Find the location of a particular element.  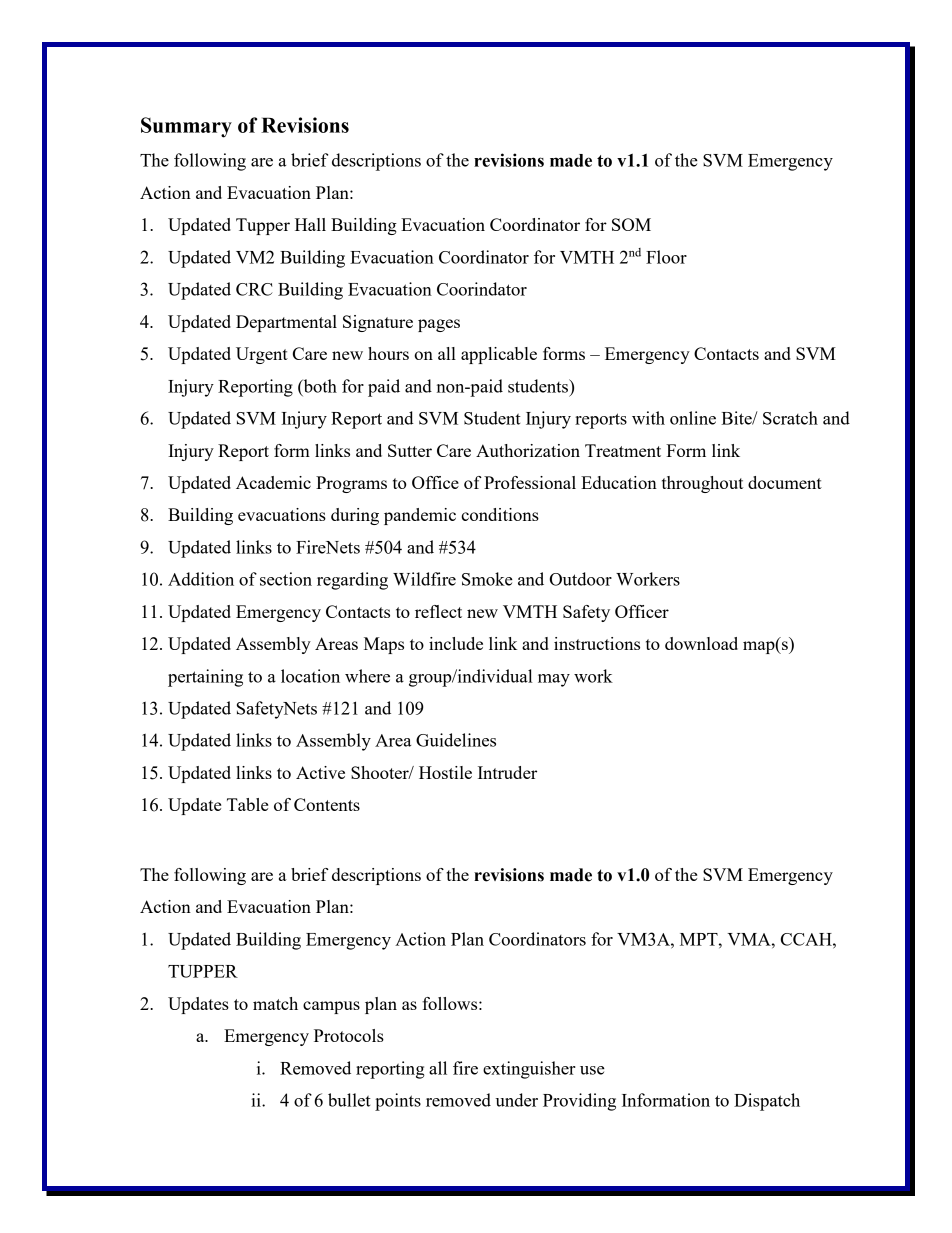

Dispatch is located at coordinates (767, 1102).
